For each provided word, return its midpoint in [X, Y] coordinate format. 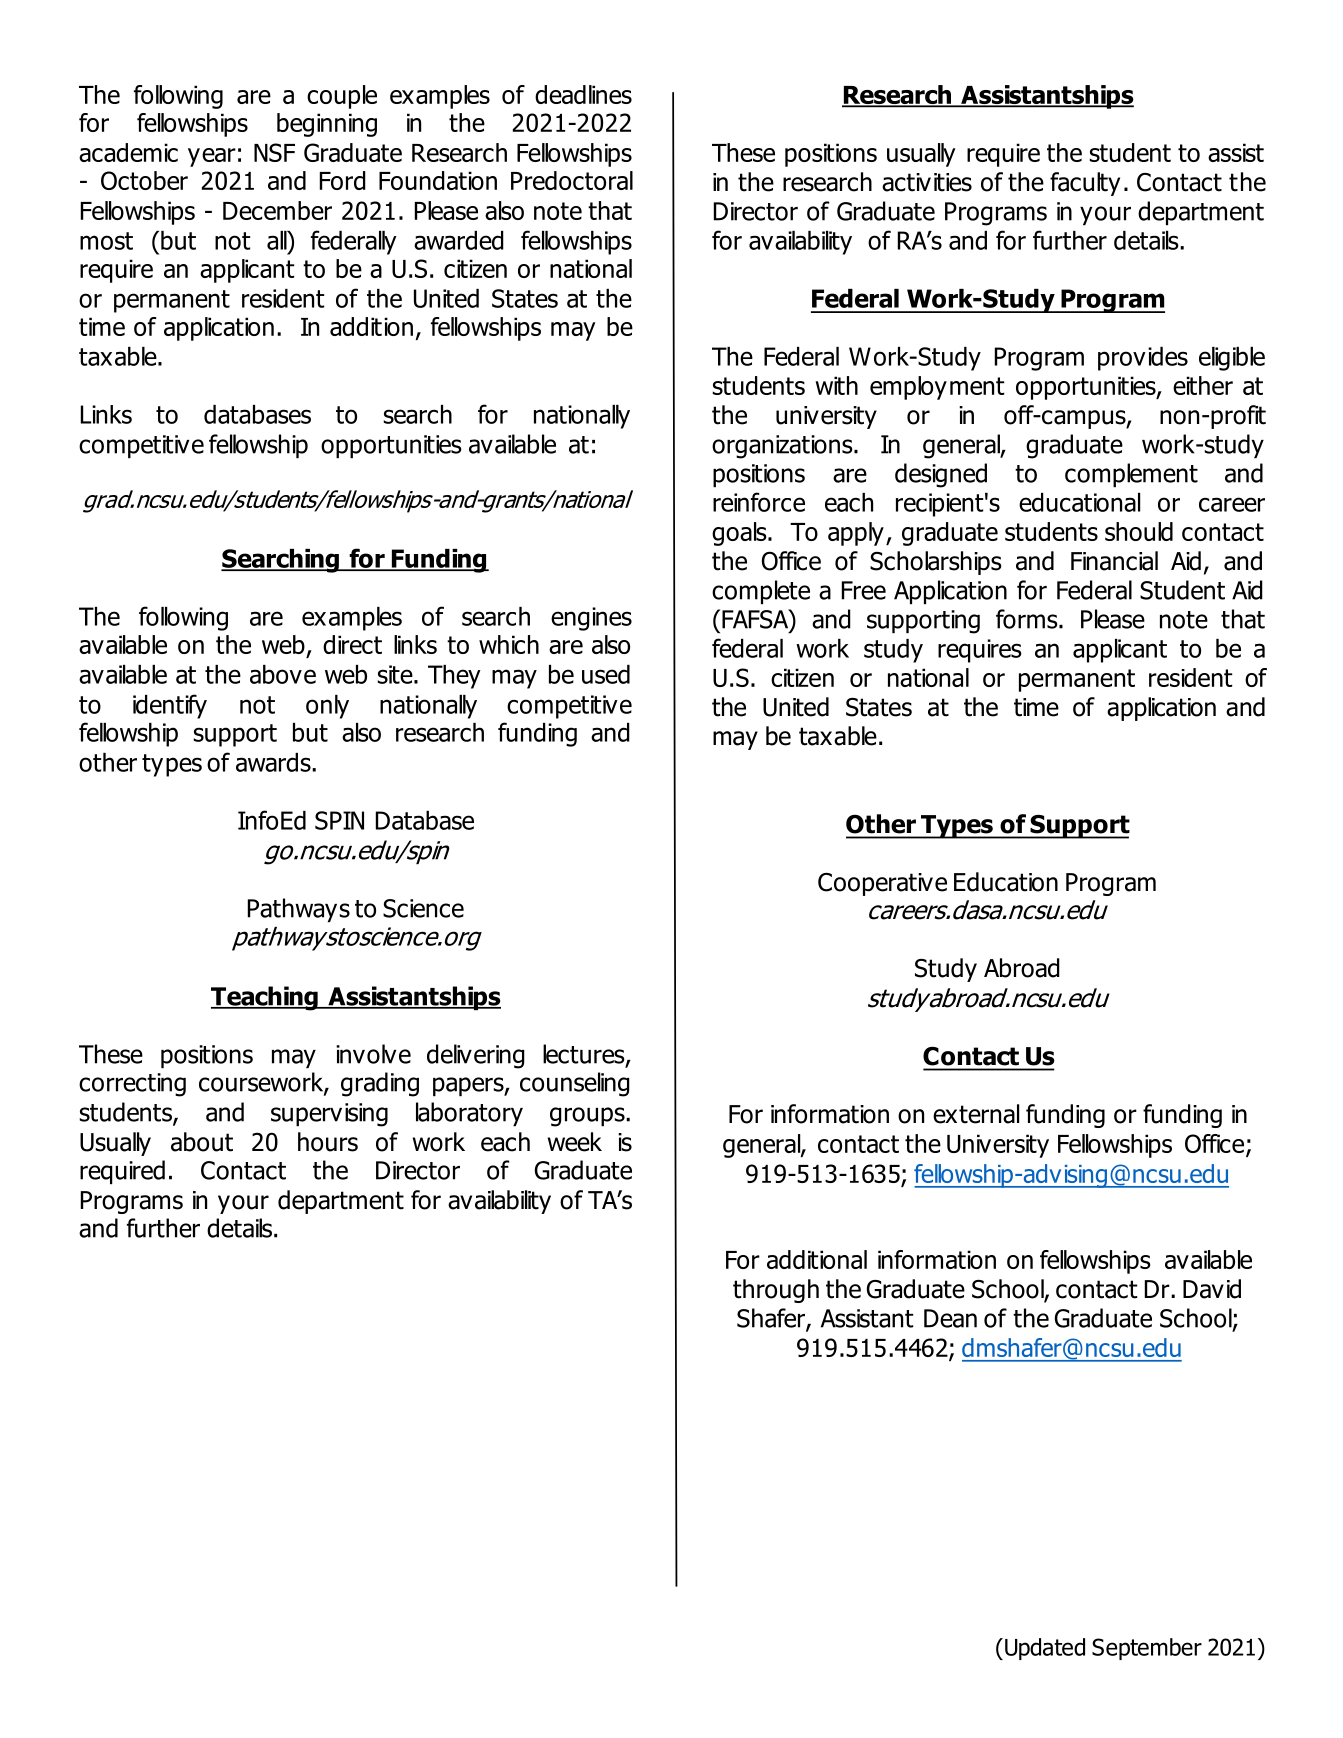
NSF [274, 152]
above [283, 674]
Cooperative [882, 884]
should [1139, 531]
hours [328, 1142]
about [202, 1142]
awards [274, 762]
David [1212, 1289]
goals [740, 534]
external [976, 1114]
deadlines [583, 94]
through [776, 1291]
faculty [1085, 184]
